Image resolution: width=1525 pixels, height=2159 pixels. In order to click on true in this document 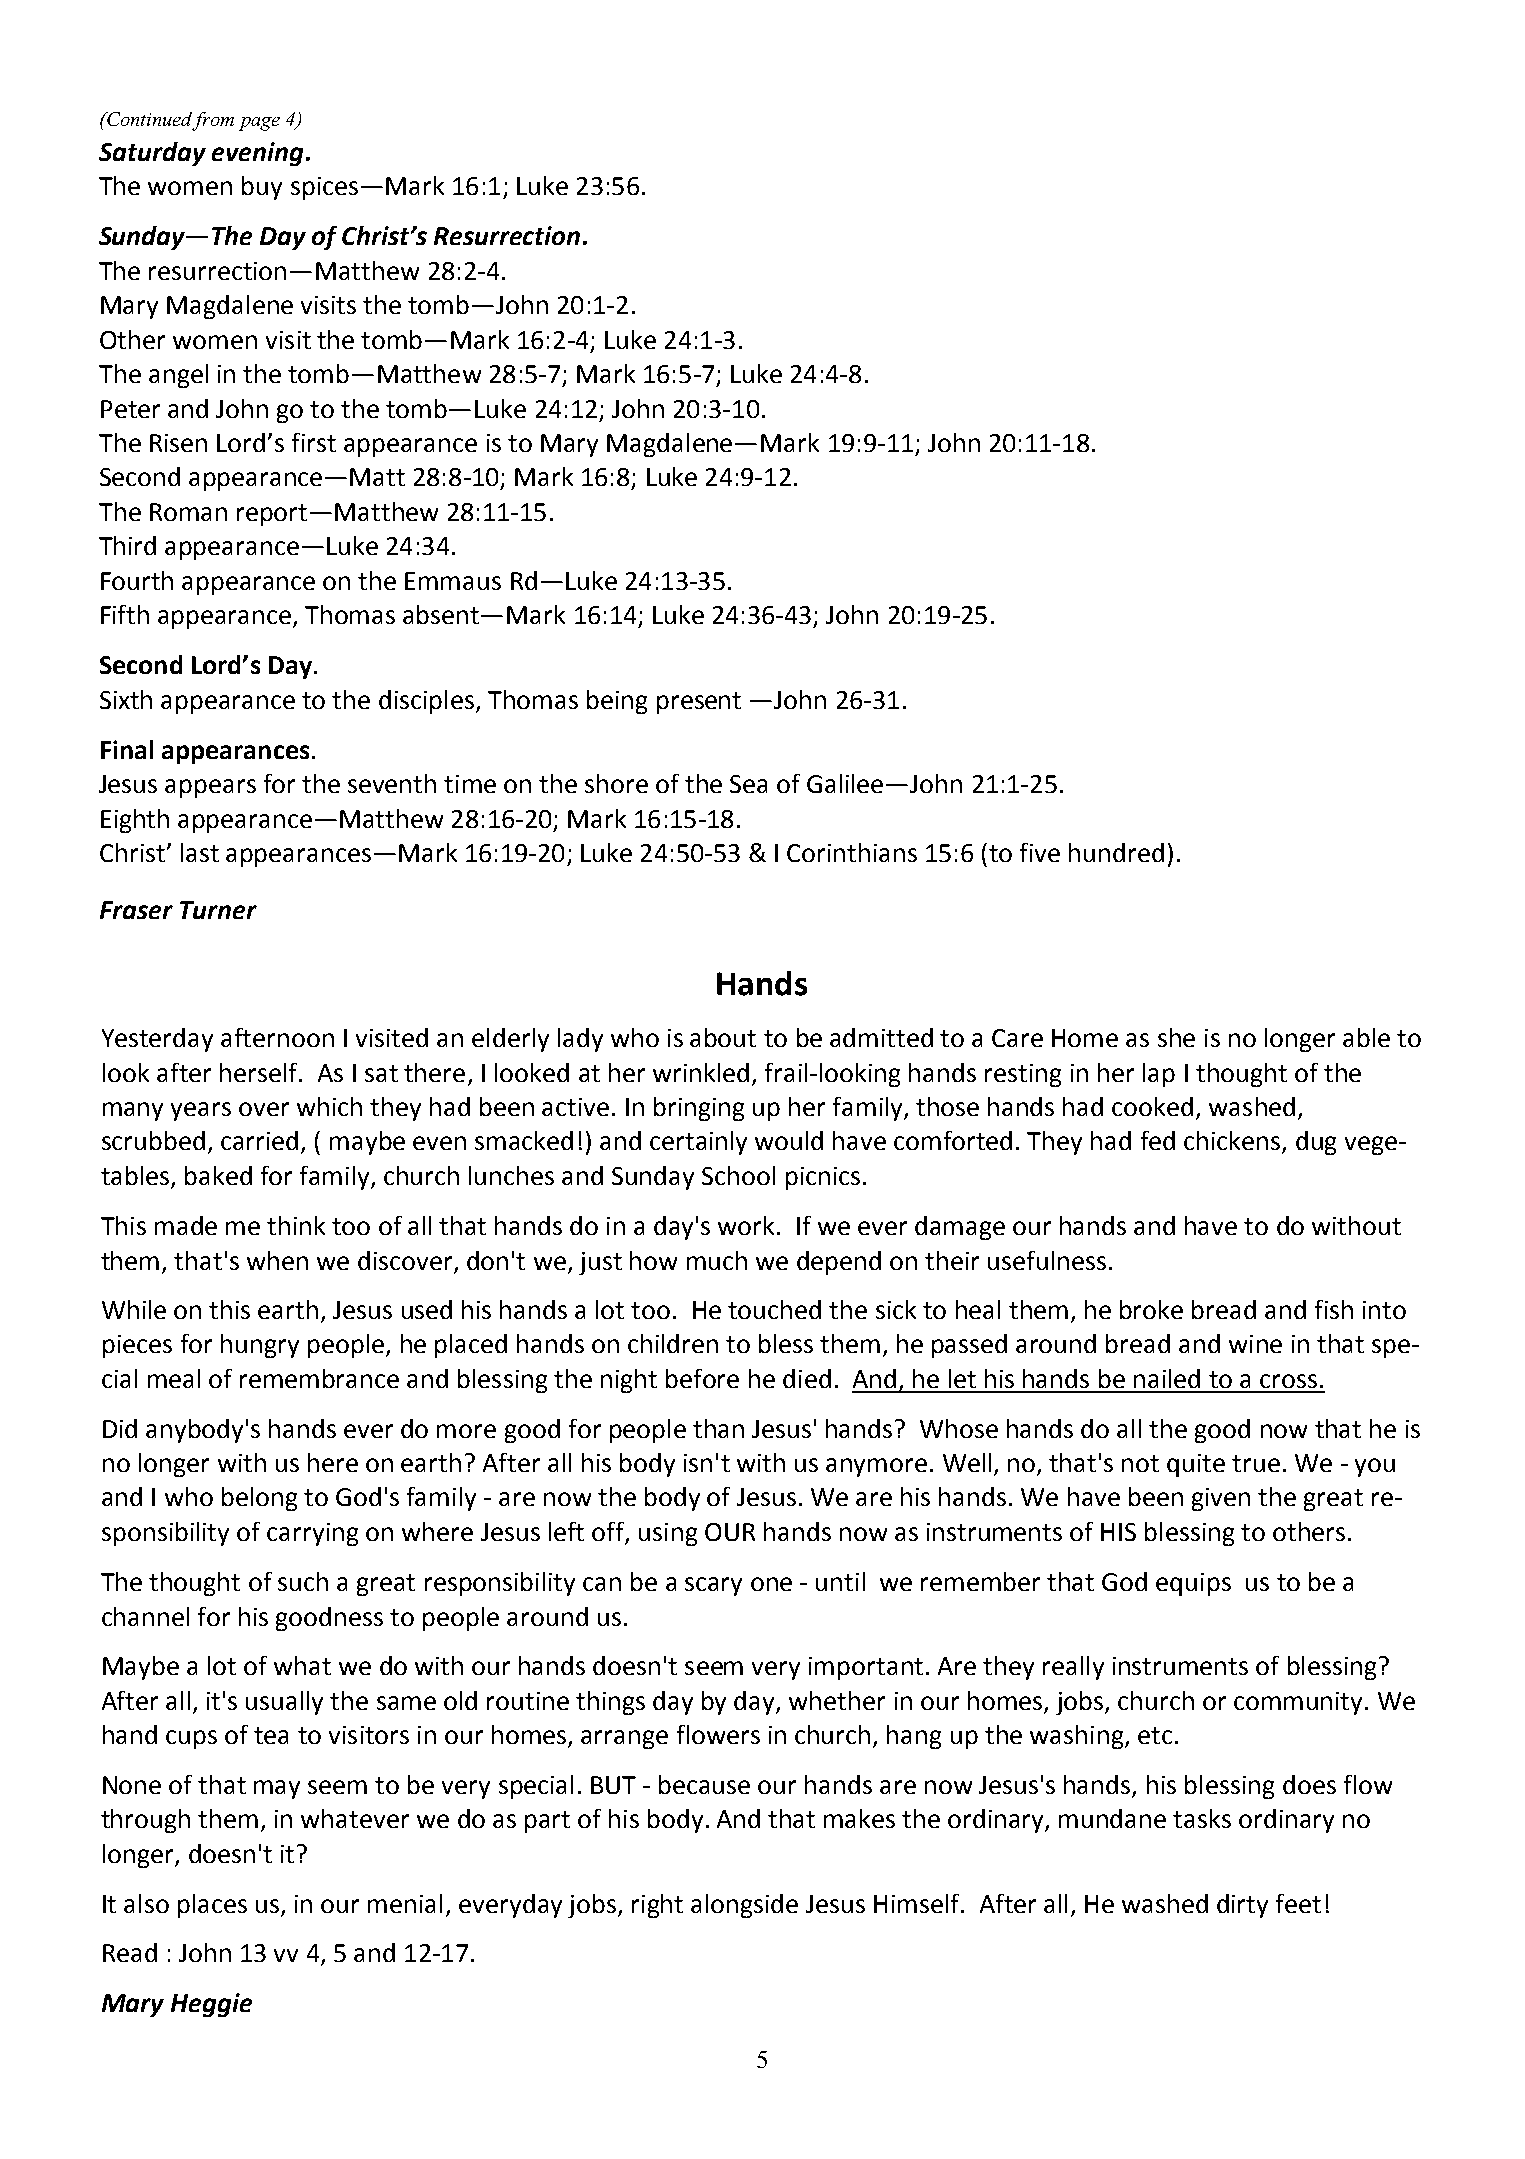, I will do `click(1256, 1463)`.
